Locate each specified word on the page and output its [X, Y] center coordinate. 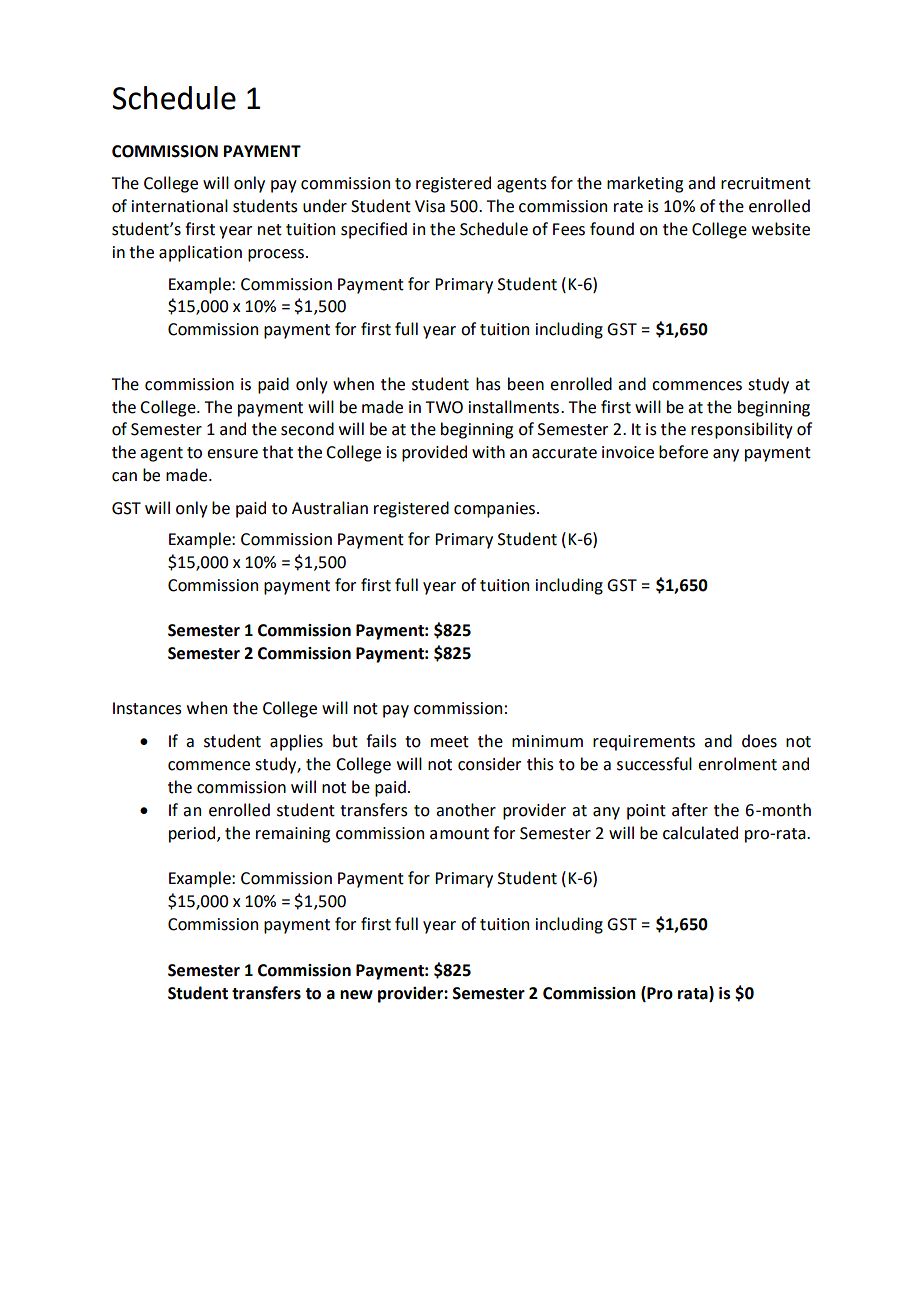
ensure [232, 454]
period [193, 834]
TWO [444, 407]
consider [489, 764]
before [683, 452]
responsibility [742, 430]
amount [459, 834]
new [356, 995]
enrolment [737, 764]
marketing [645, 184]
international [180, 206]
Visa [430, 206]
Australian [330, 508]
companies [494, 510]
